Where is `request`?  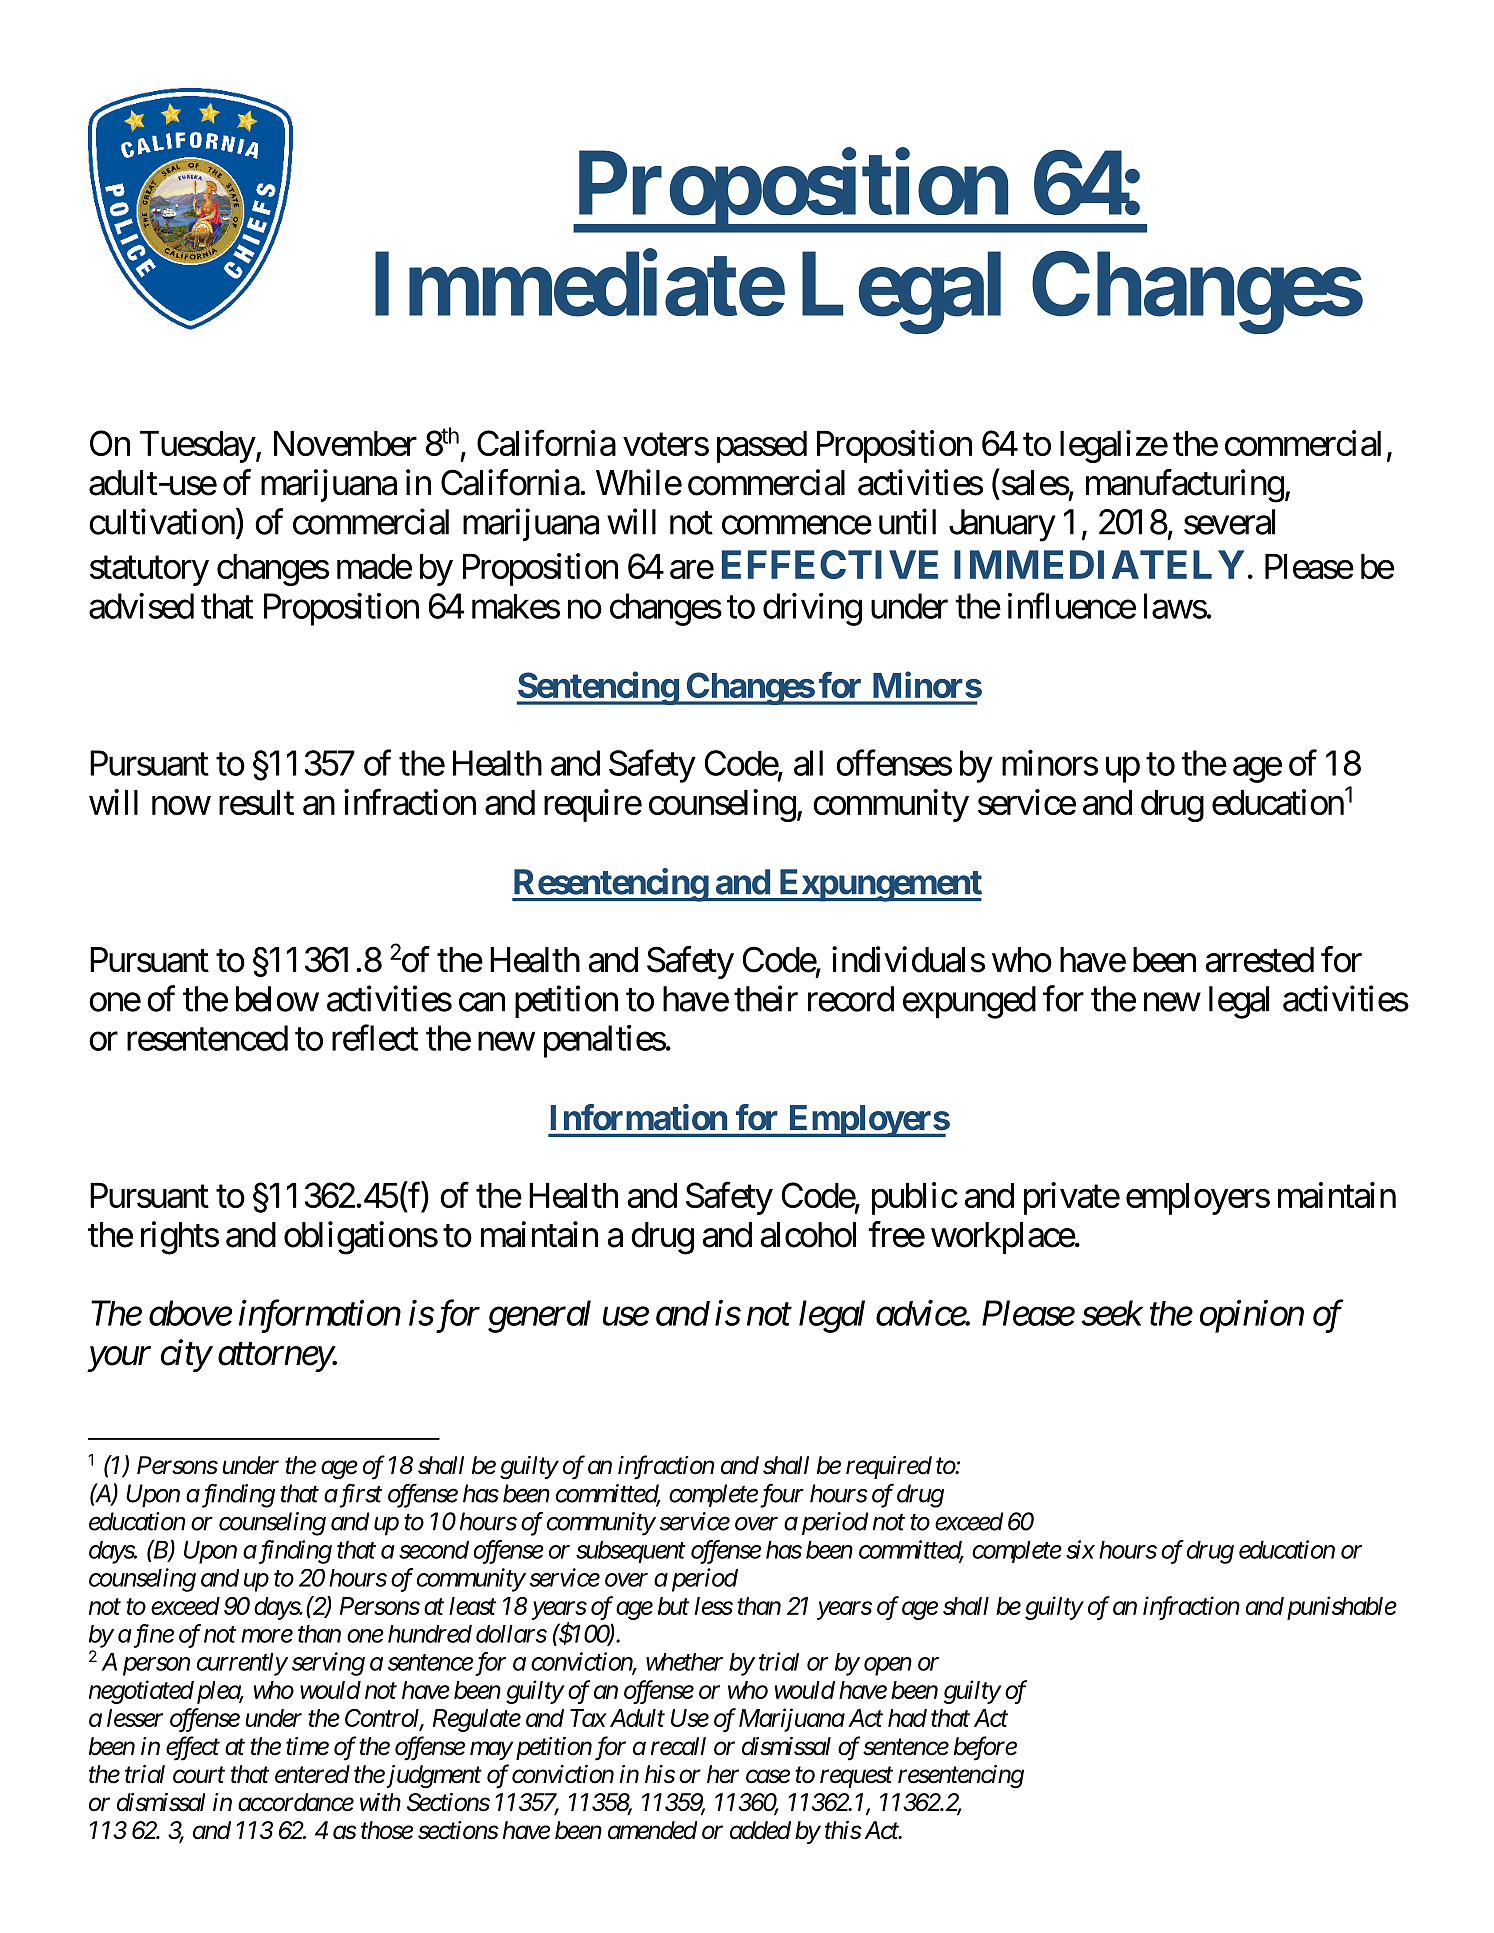 request is located at coordinates (856, 1777).
